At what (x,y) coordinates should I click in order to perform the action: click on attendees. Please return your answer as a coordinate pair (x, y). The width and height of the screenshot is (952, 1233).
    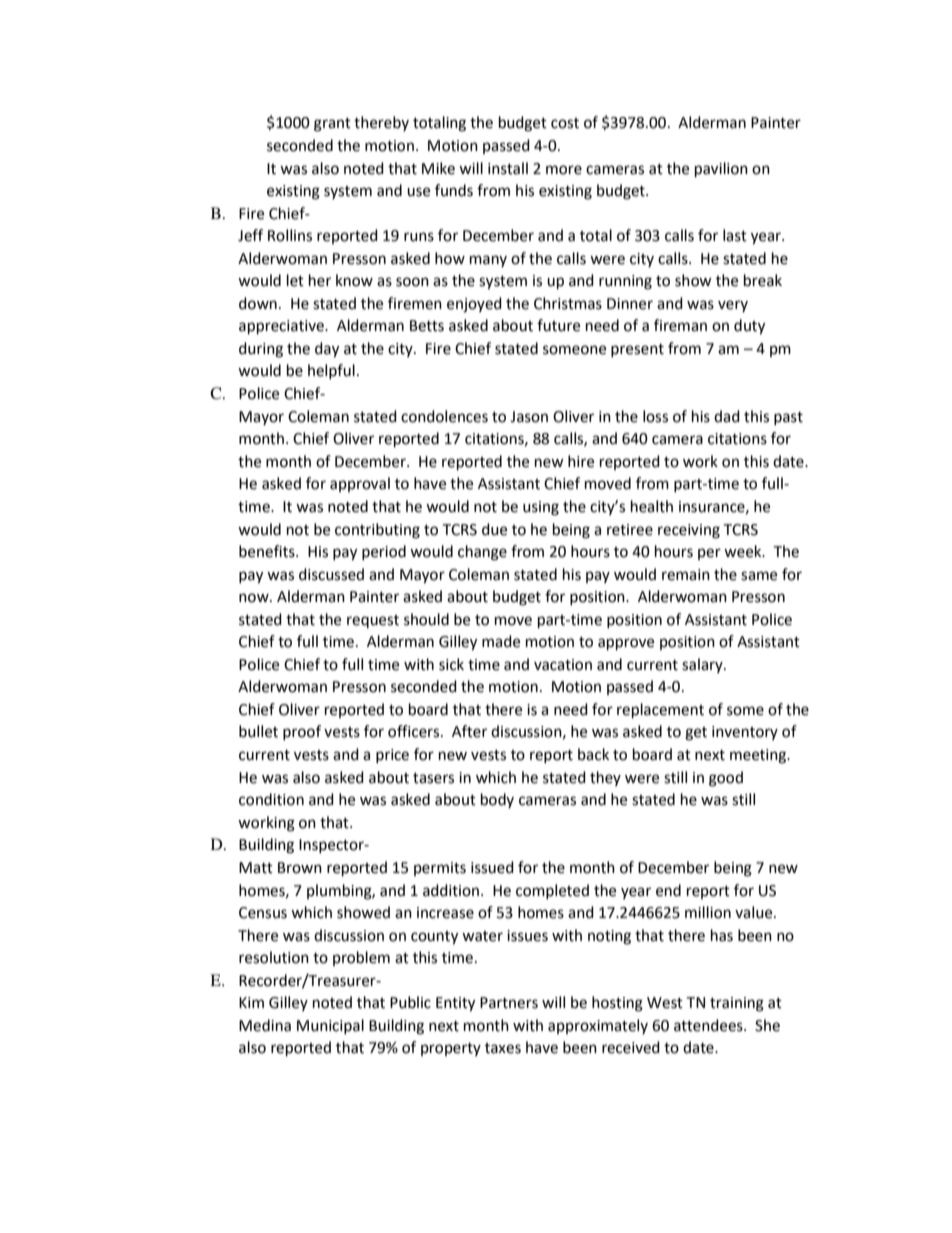
    Looking at the image, I should click on (709, 1025).
